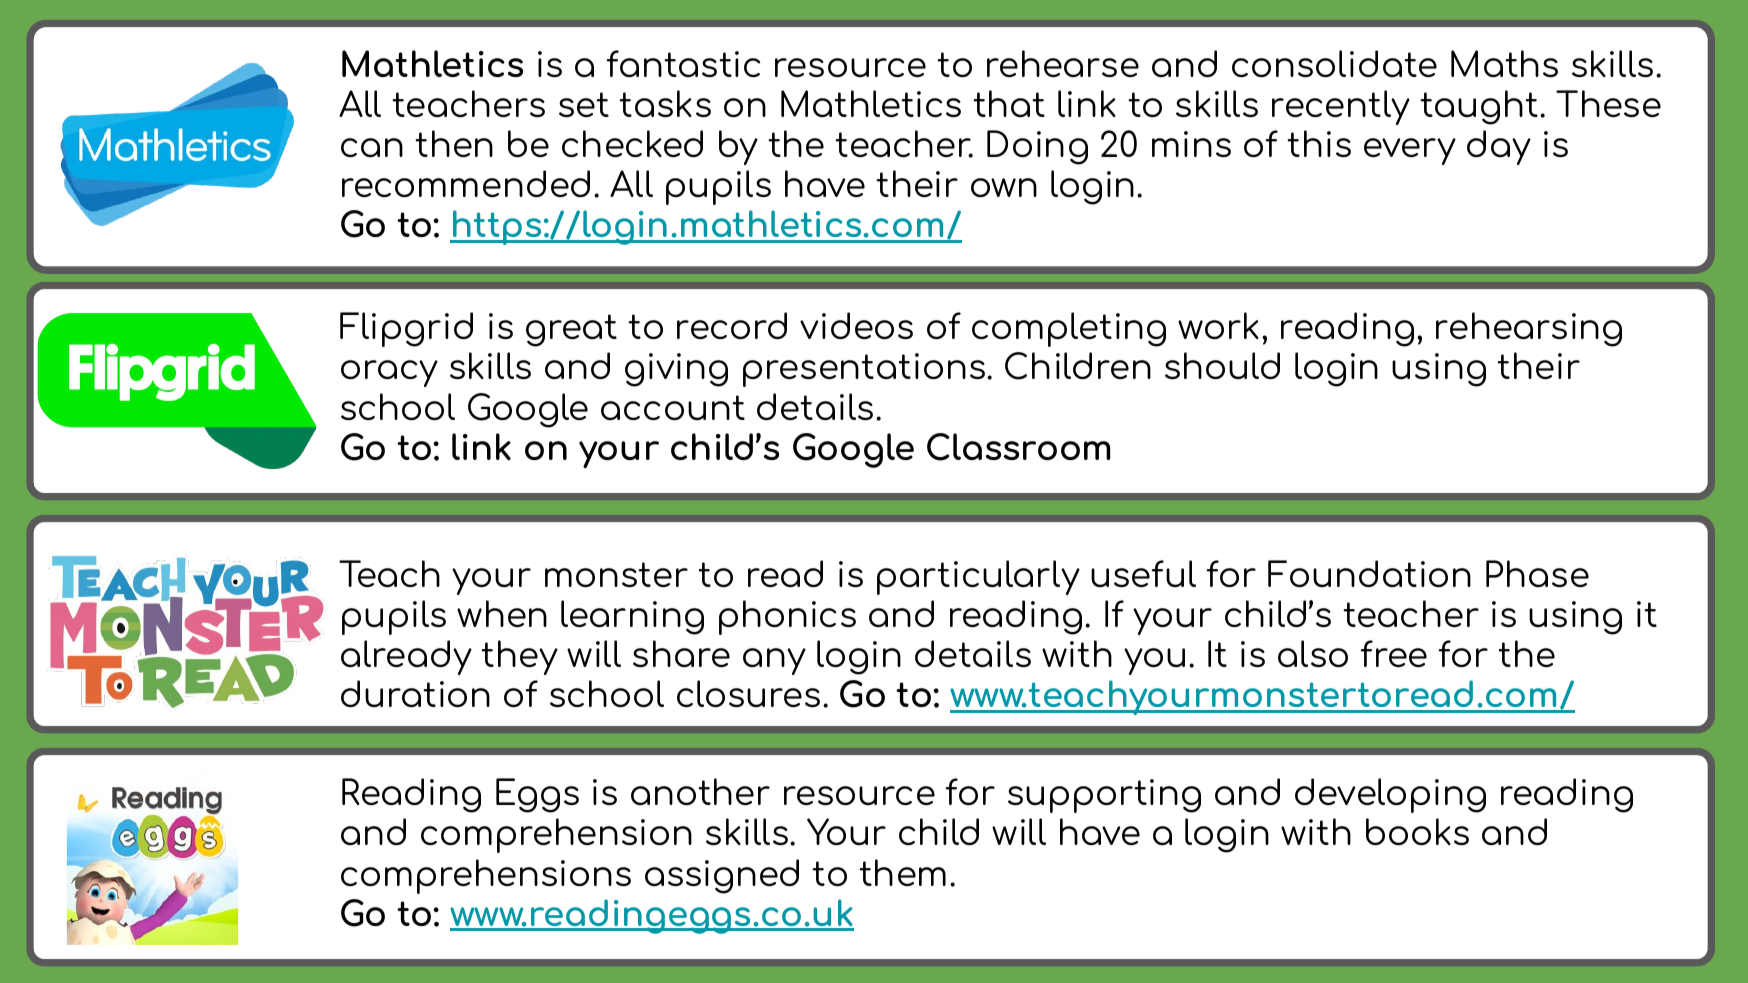  What do you see at coordinates (1218, 325) in the document?
I see `work` at bounding box center [1218, 325].
